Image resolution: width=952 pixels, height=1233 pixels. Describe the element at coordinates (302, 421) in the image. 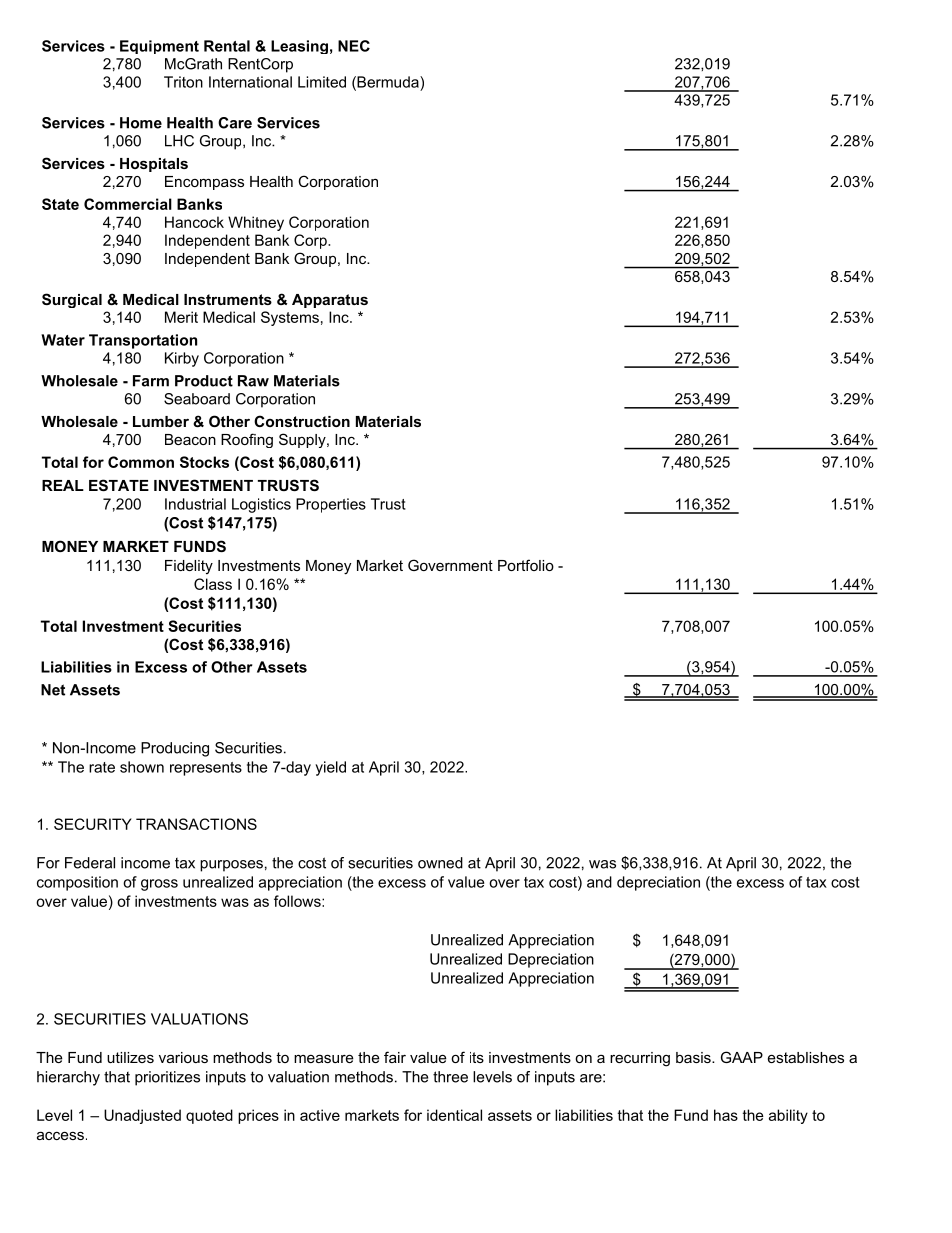

I see `Construction` at that location.
